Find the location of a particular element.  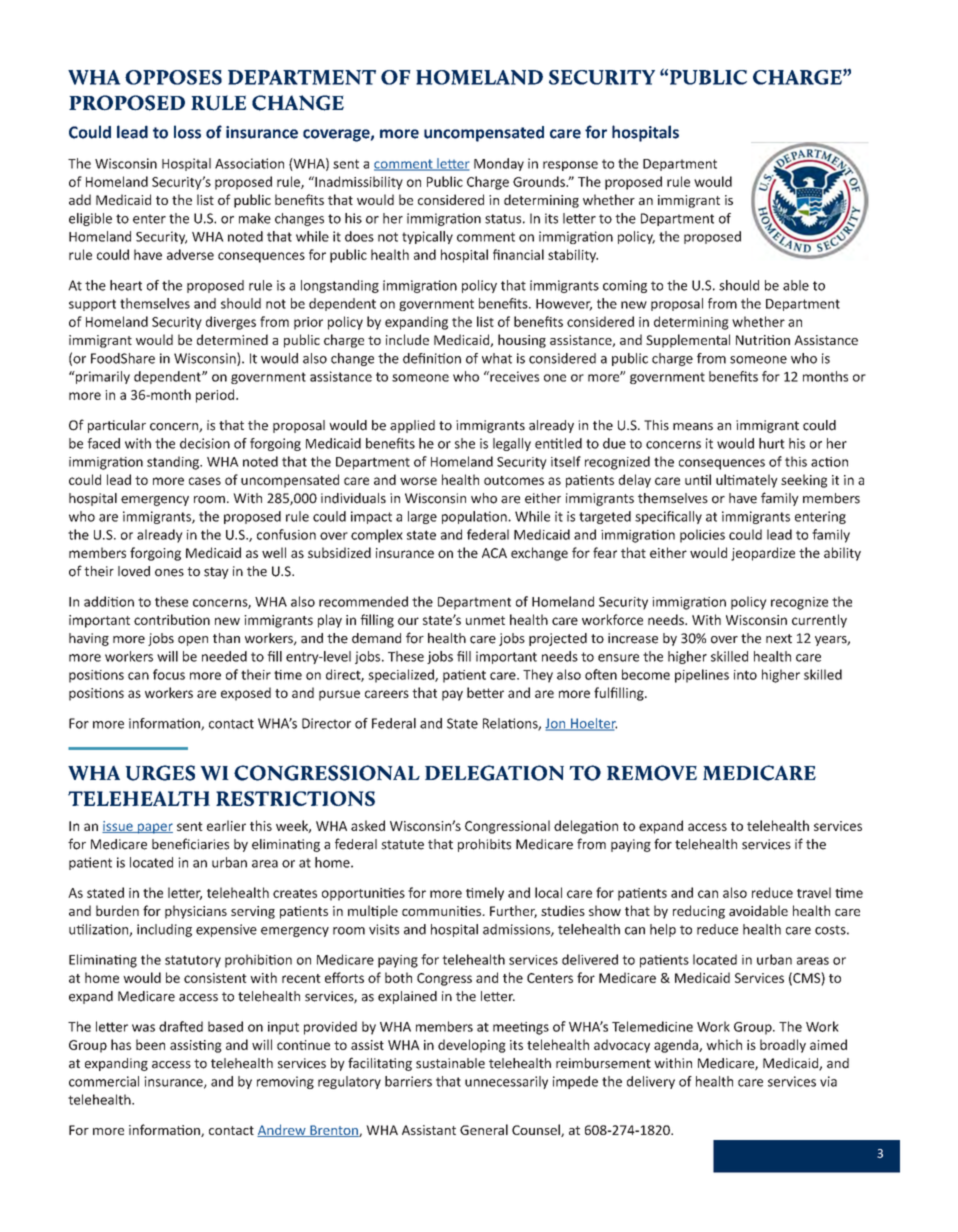

unmet is located at coordinates (485, 620).
